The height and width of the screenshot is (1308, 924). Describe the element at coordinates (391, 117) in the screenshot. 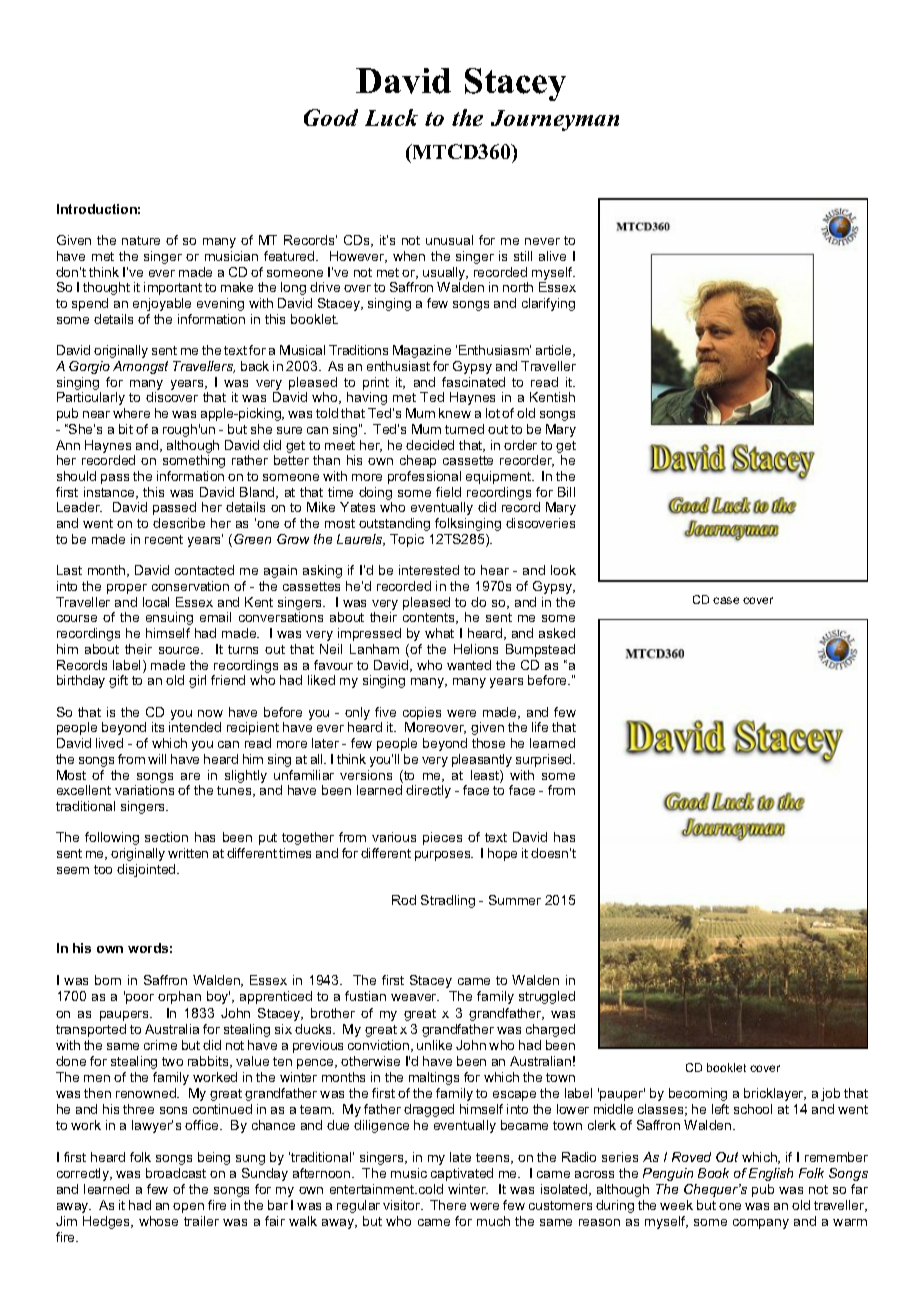

I see `Luck` at that location.
